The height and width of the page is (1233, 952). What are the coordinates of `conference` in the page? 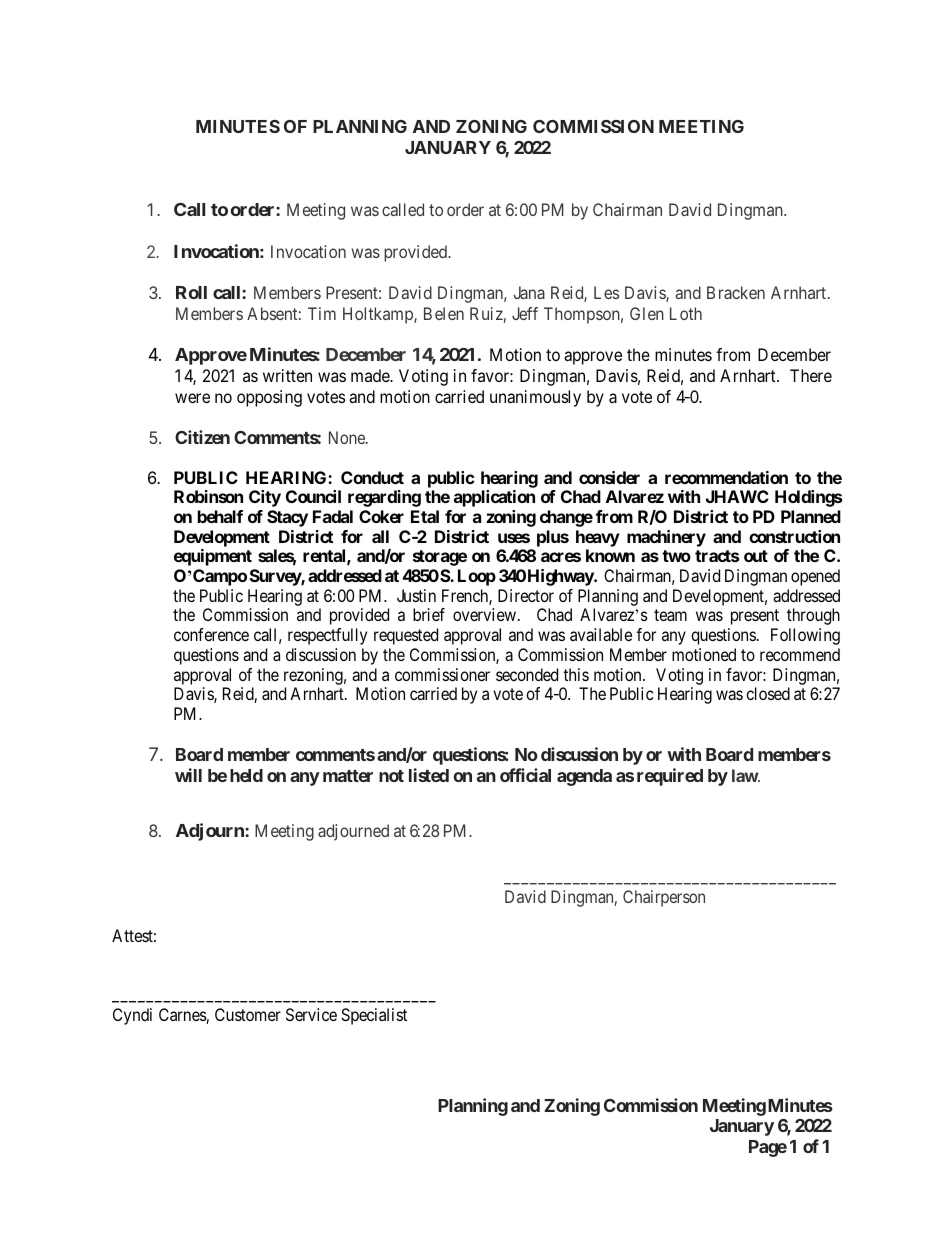 It's located at (211, 634).
